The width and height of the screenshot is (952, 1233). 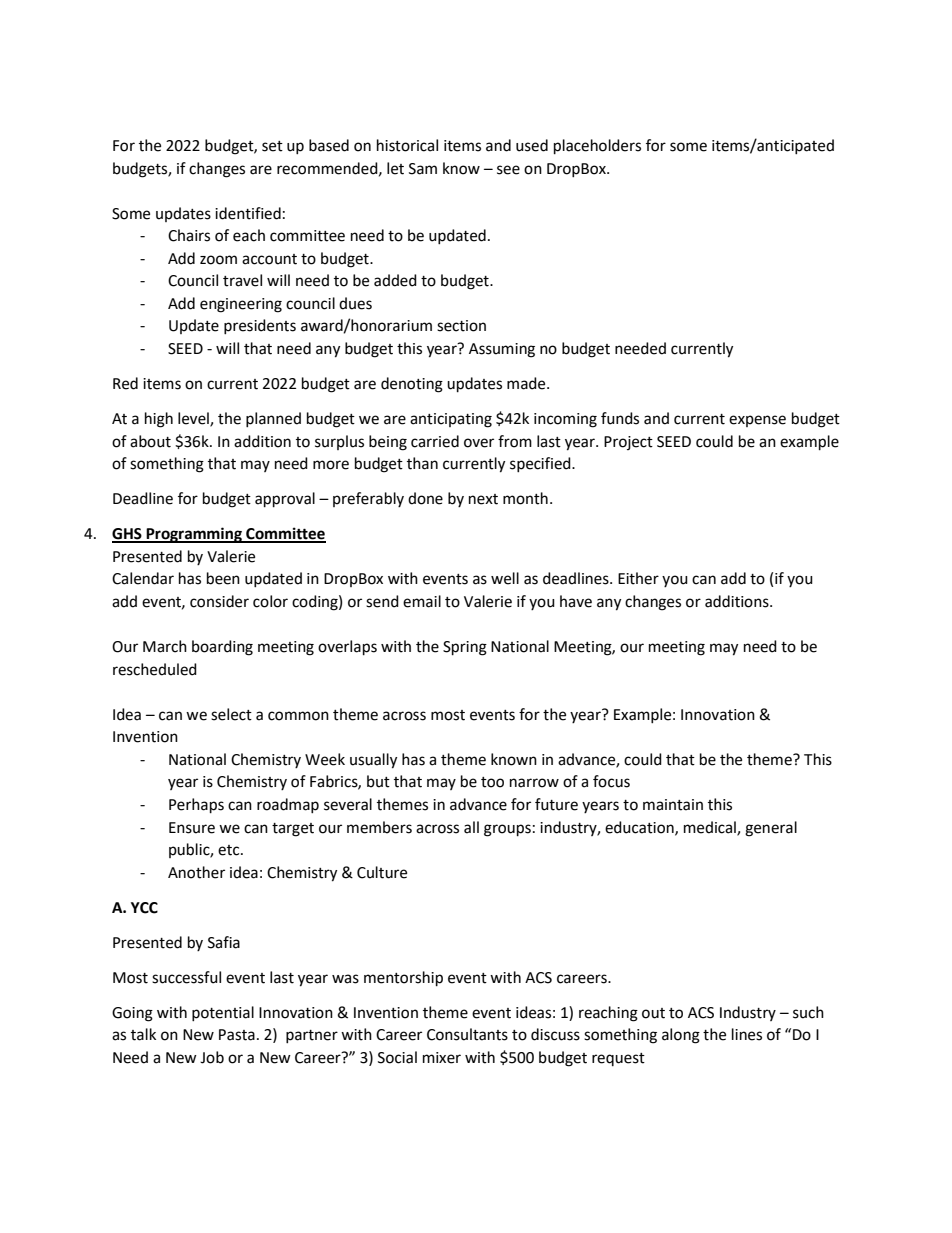 I want to click on level, so click(x=194, y=419).
